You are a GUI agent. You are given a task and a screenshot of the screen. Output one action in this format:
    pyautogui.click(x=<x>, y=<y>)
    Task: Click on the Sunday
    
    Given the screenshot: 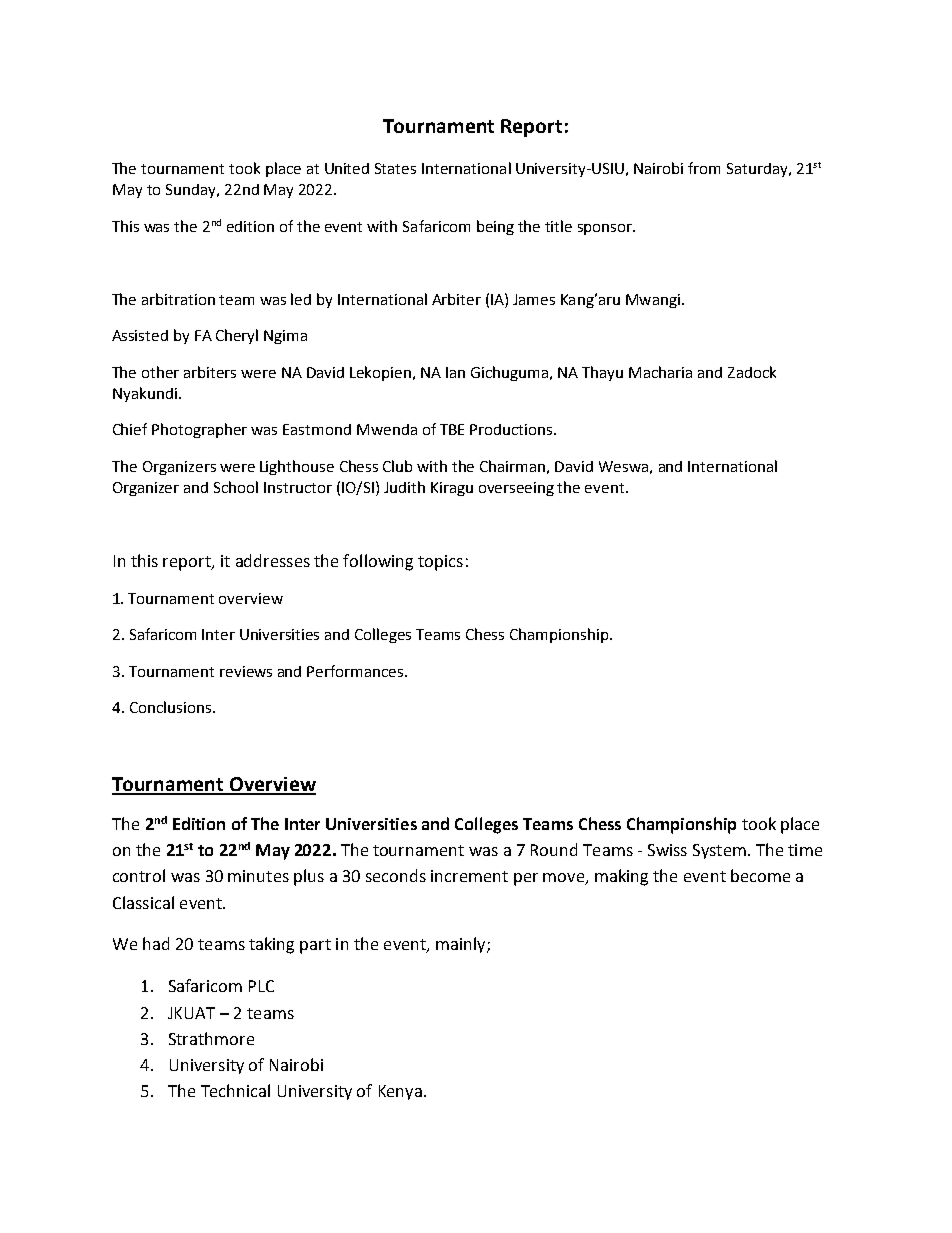 What is the action you would take?
    pyautogui.click(x=192, y=191)
